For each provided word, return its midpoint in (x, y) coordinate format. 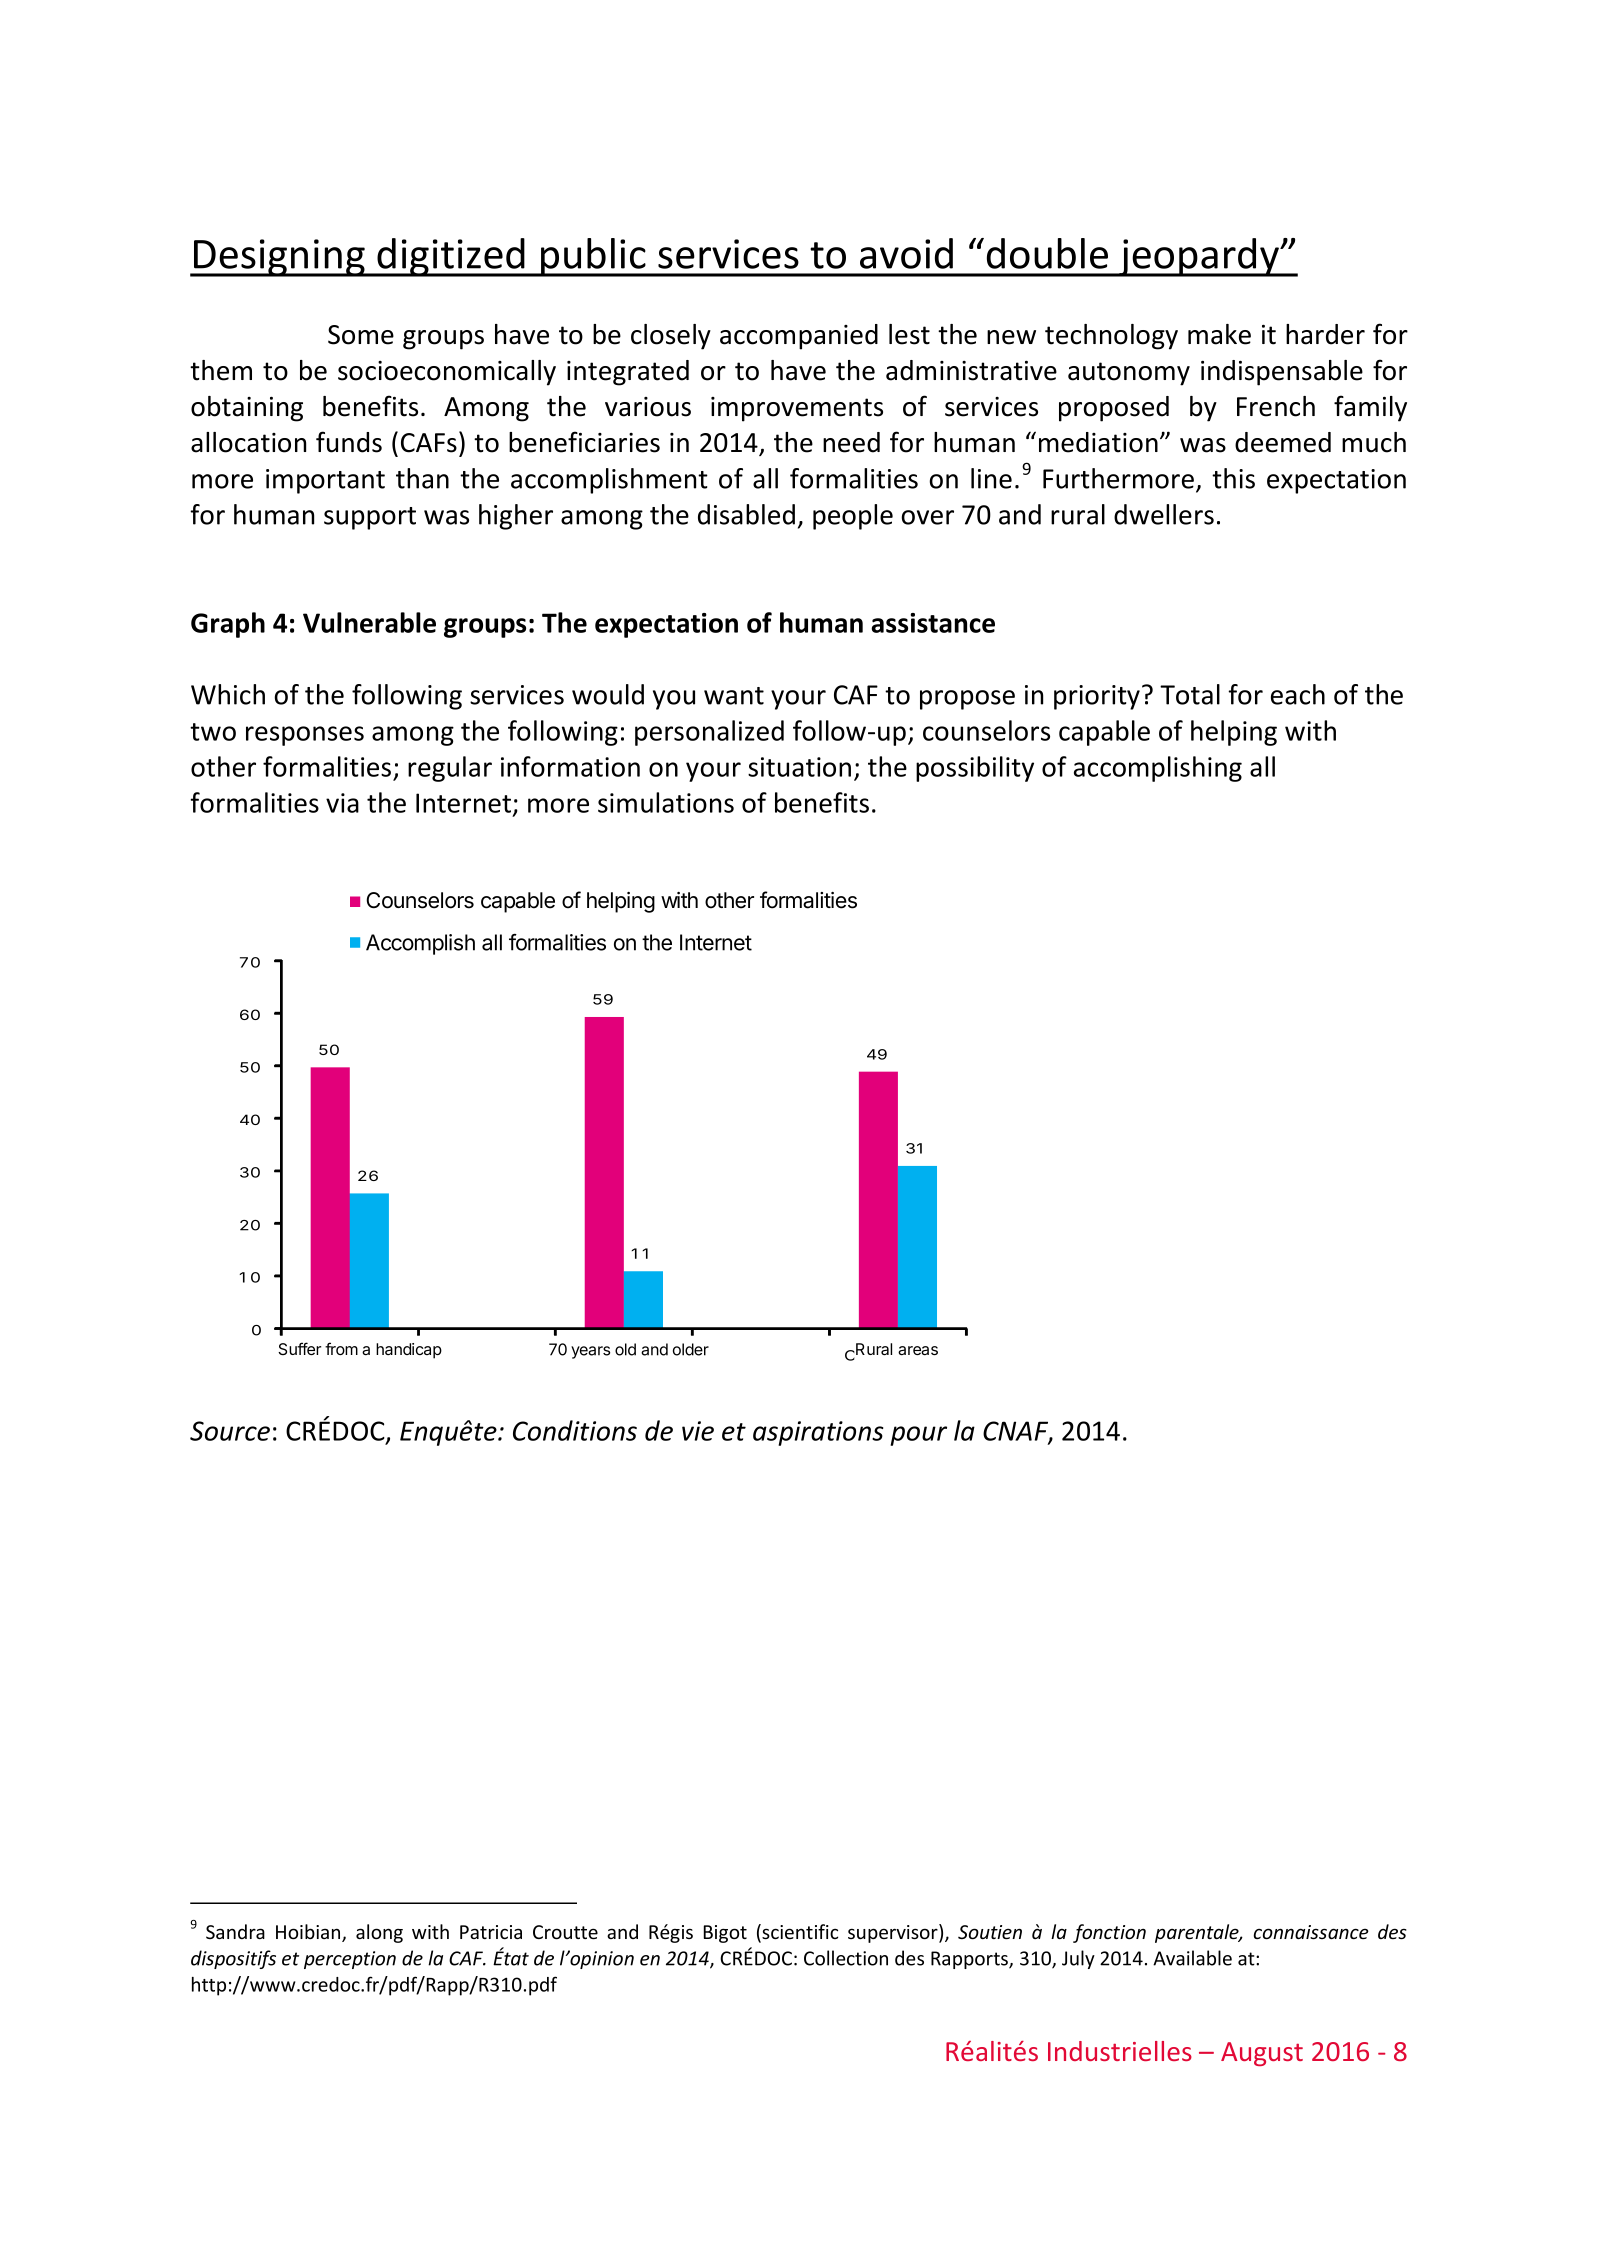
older (691, 1349)
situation (799, 767)
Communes (891, 1354)
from (341, 1348)
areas (918, 1350)
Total (1190, 694)
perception (350, 1960)
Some (361, 335)
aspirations (818, 1433)
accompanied (799, 337)
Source (230, 1431)
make (1219, 334)
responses (305, 736)
